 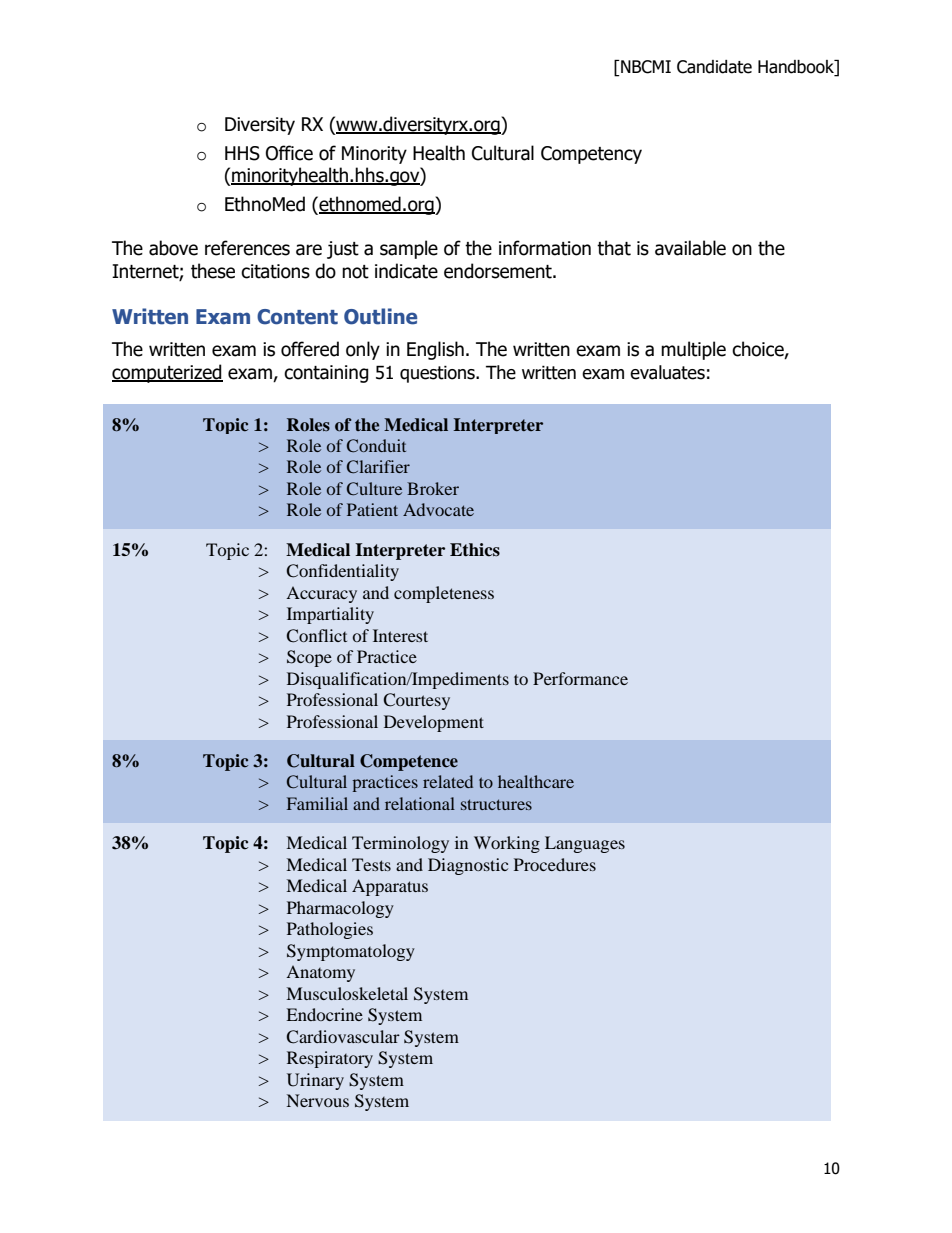 What do you see at coordinates (591, 155) in the image?
I see `Competency` at bounding box center [591, 155].
